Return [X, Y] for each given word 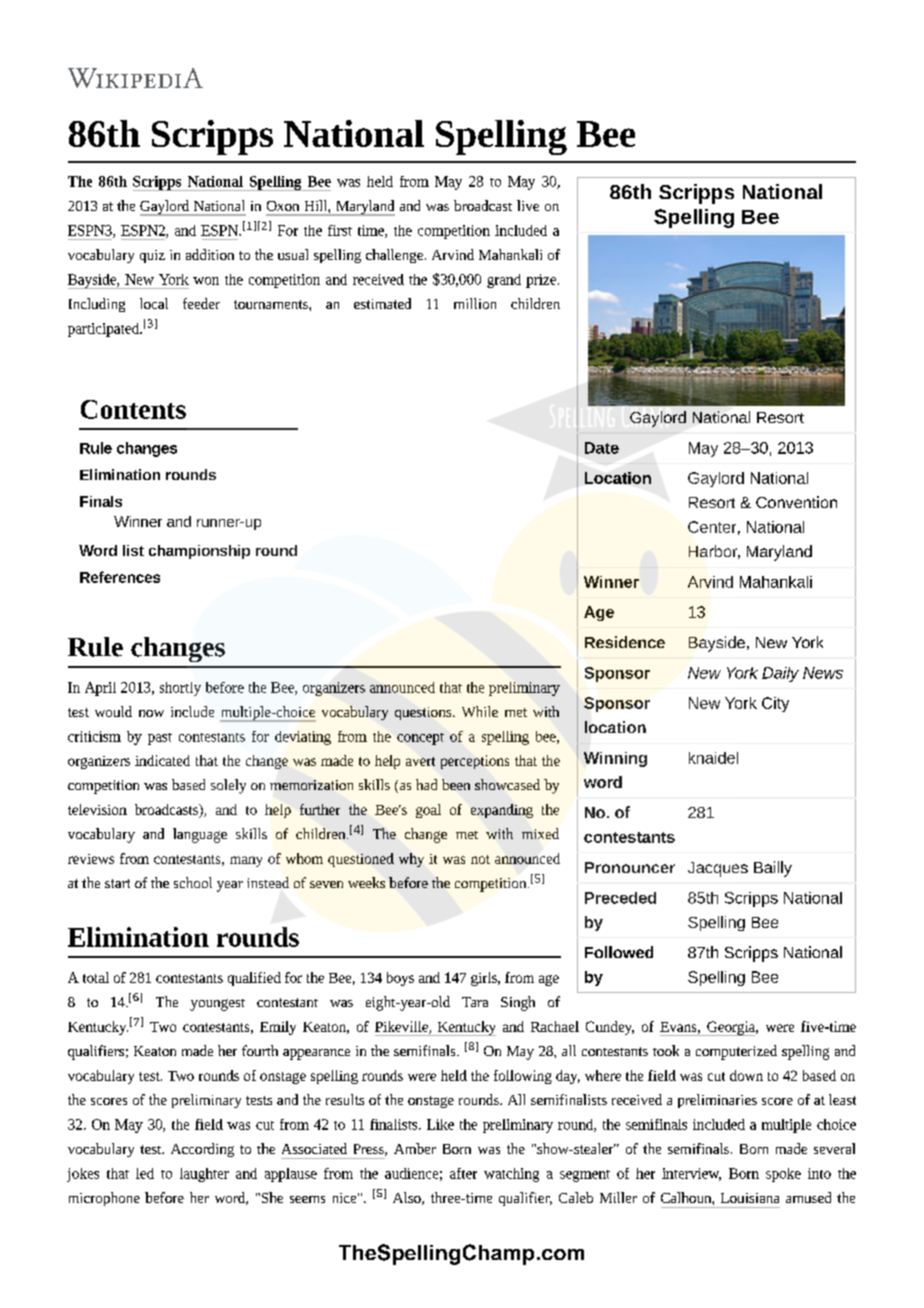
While [480, 711]
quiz [152, 256]
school [193, 882]
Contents [133, 409]
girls [485, 979]
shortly [180, 689]
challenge [396, 256]
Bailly [773, 869]
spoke [783, 1175]
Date [602, 448]
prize [542, 281]
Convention [796, 502]
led [145, 1173]
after [463, 1173]
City [775, 704]
